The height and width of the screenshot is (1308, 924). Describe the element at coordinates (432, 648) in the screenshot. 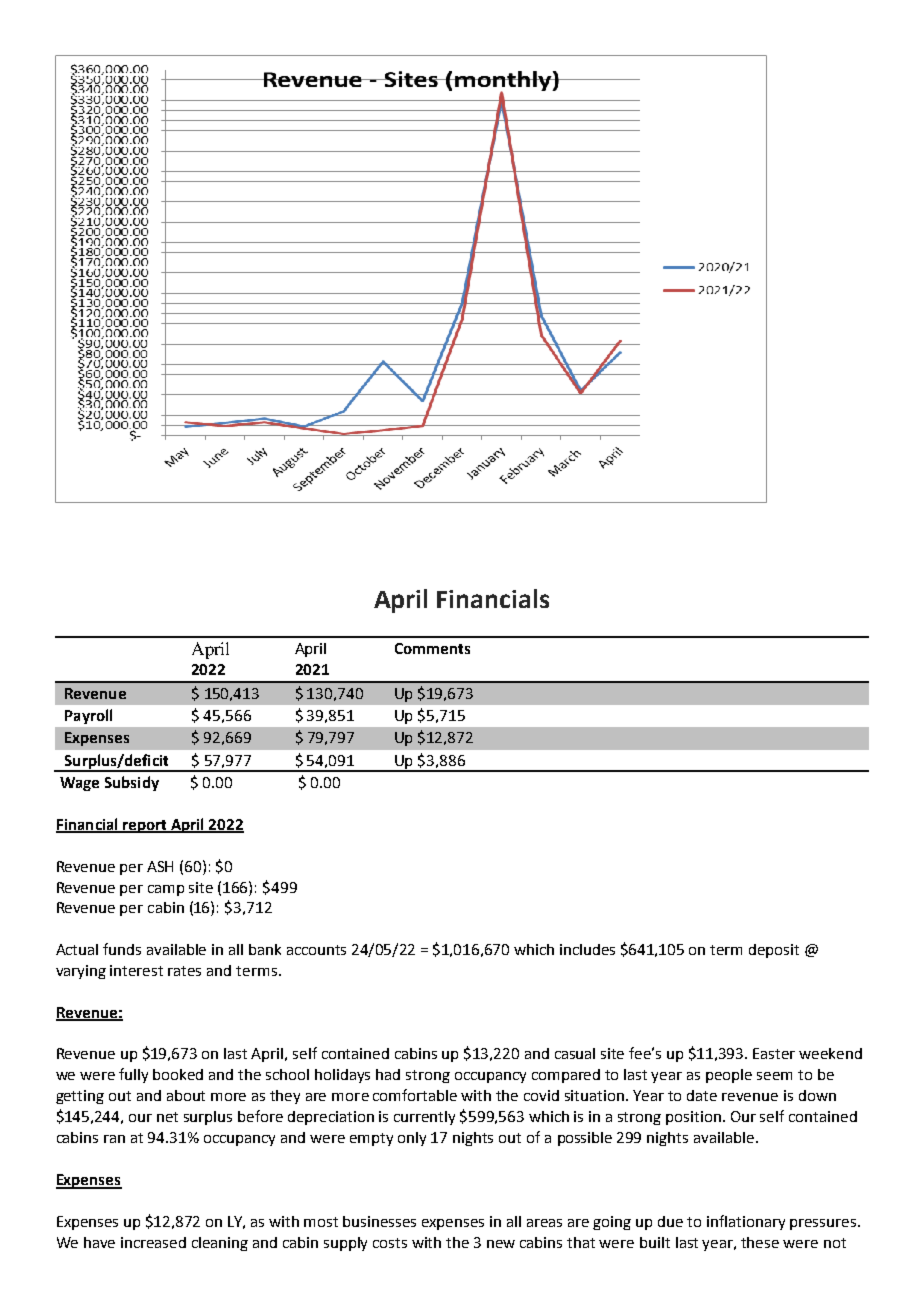

I see `Comments` at that location.
